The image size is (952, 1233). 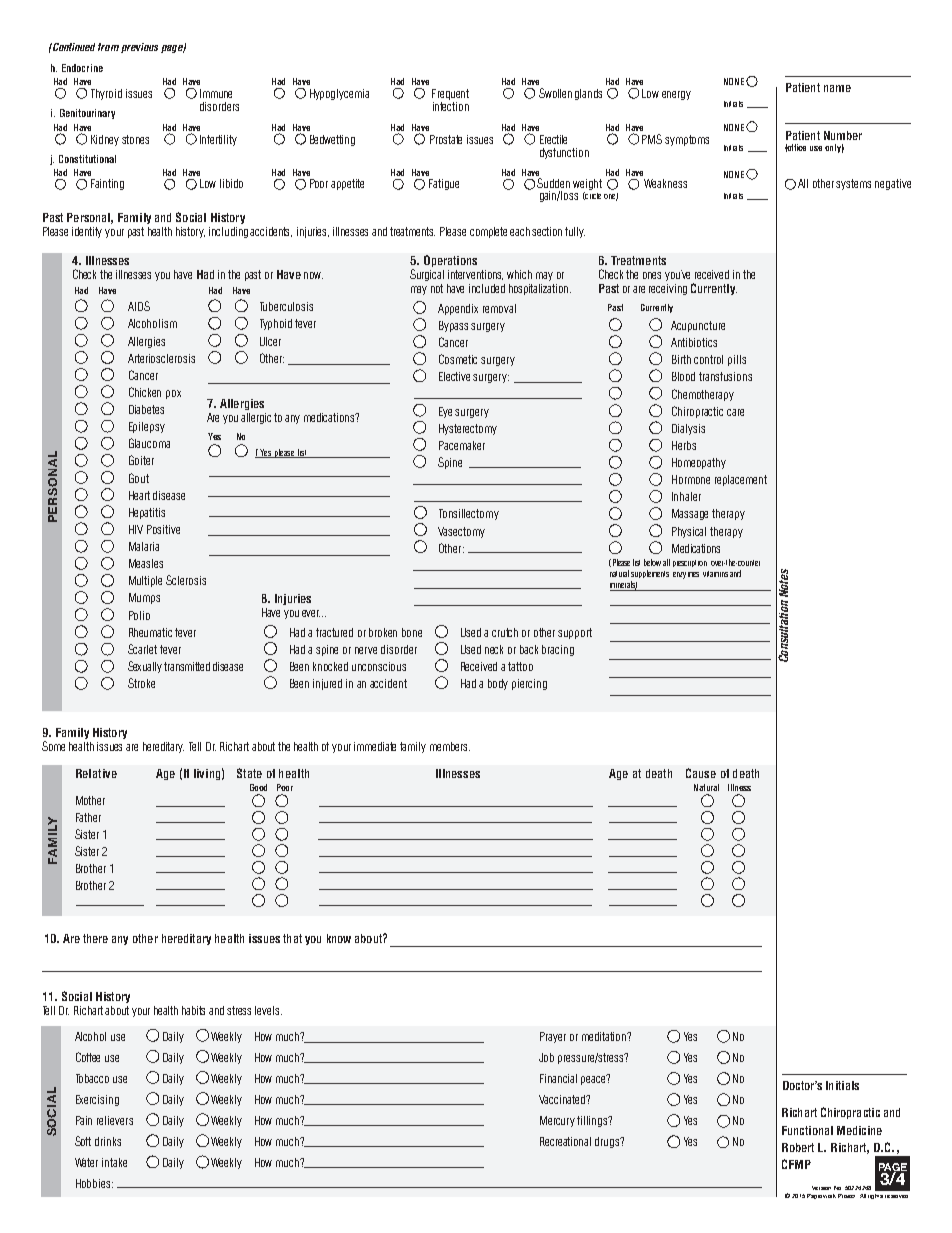 What do you see at coordinates (837, 88) in the image?
I see `name` at bounding box center [837, 88].
